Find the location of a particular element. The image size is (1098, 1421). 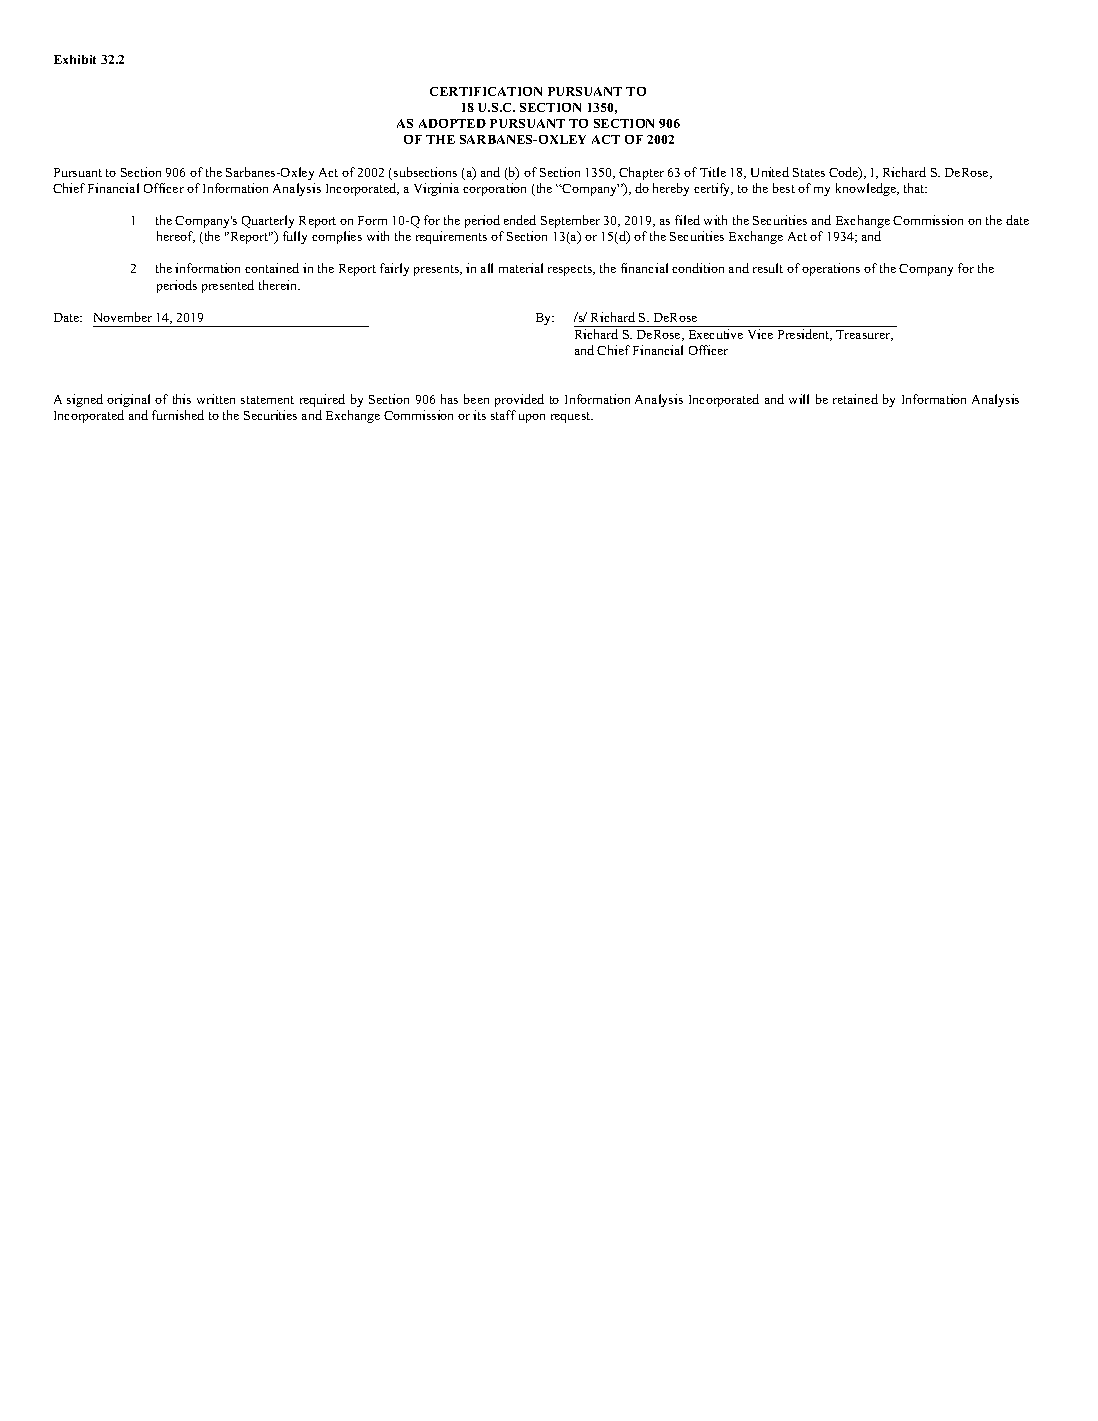

CERTIFICATION is located at coordinates (486, 91).
